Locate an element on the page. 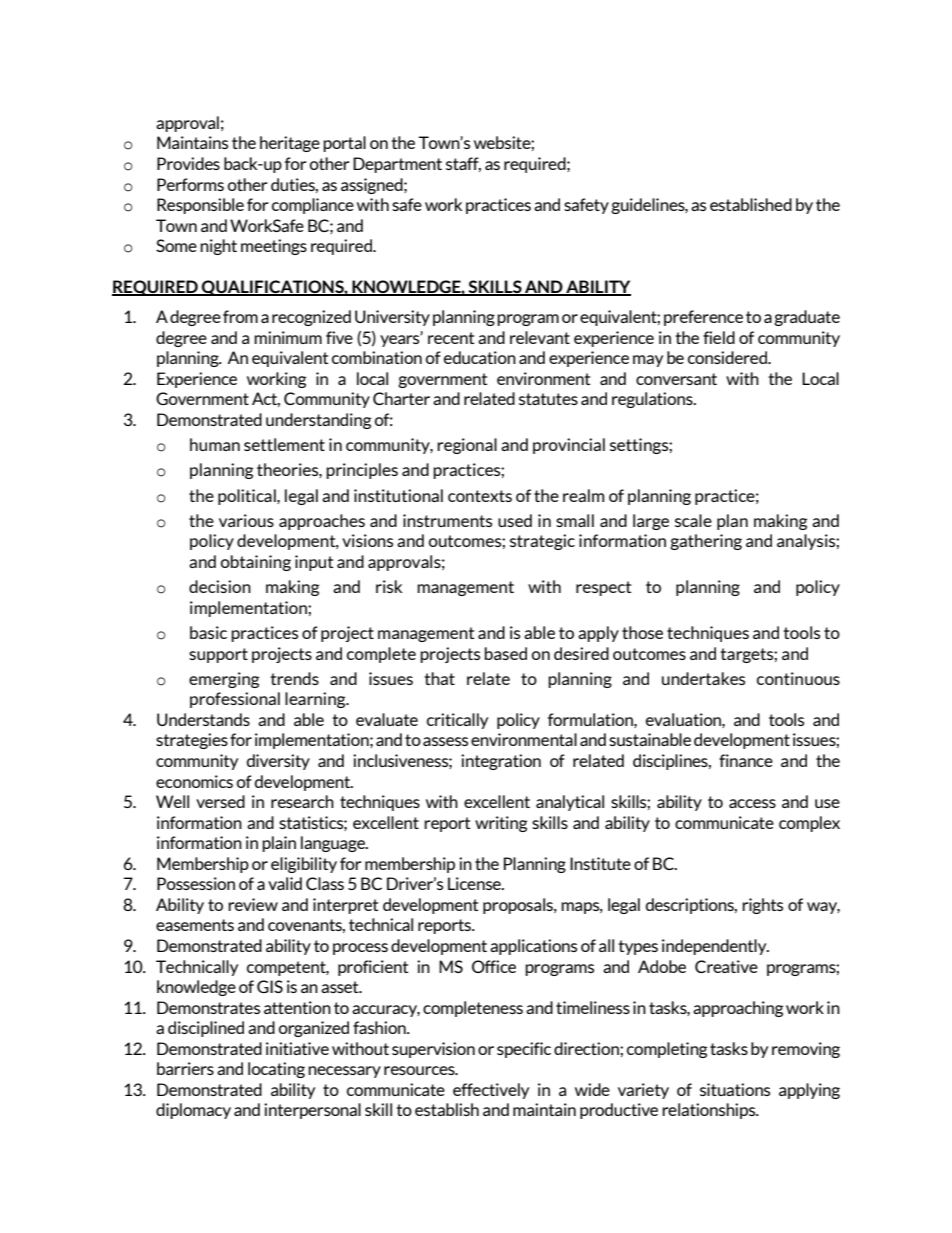 This page has width=952, height=1233. scale is located at coordinates (693, 520).
